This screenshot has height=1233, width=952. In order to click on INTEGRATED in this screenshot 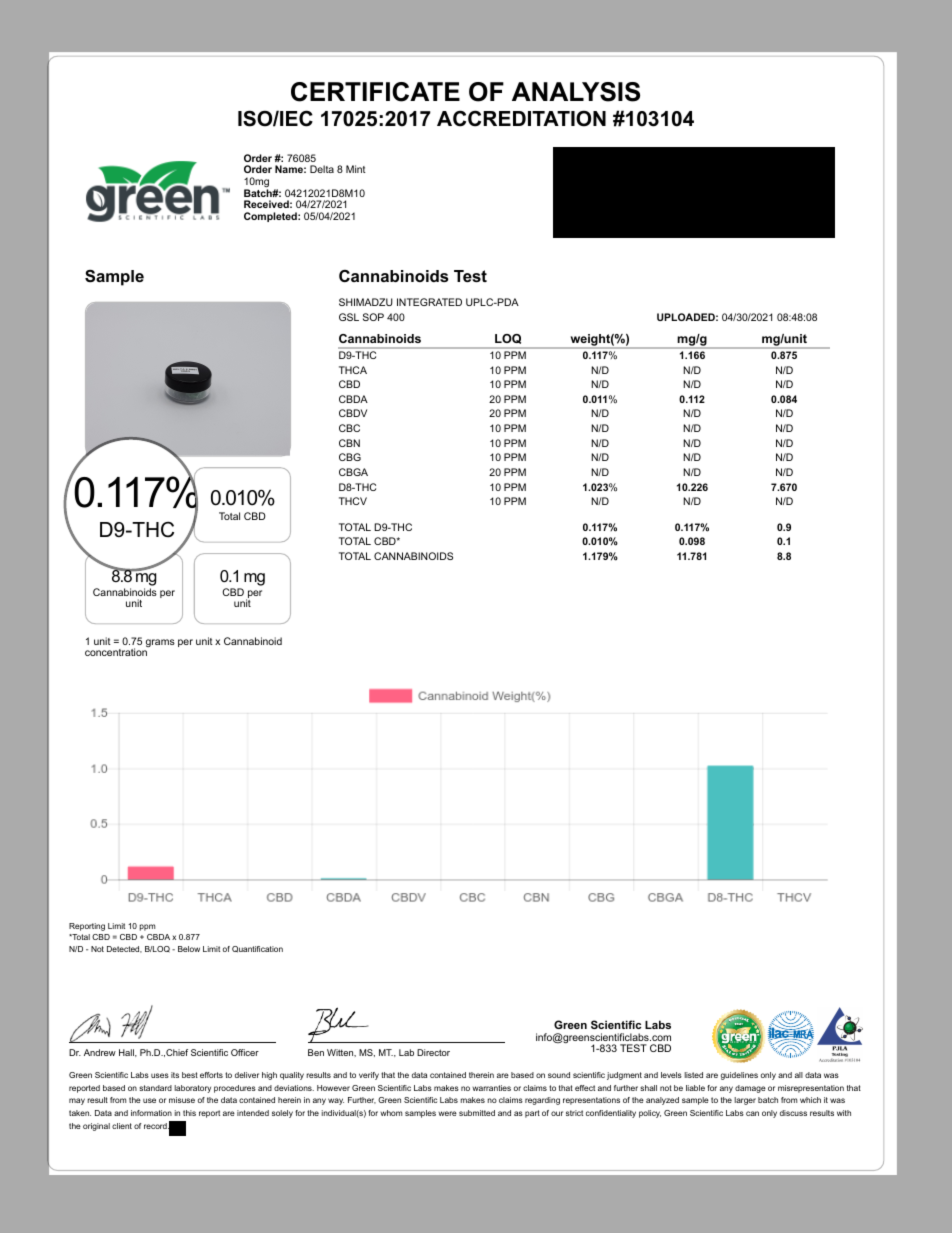, I will do `click(429, 302)`.
